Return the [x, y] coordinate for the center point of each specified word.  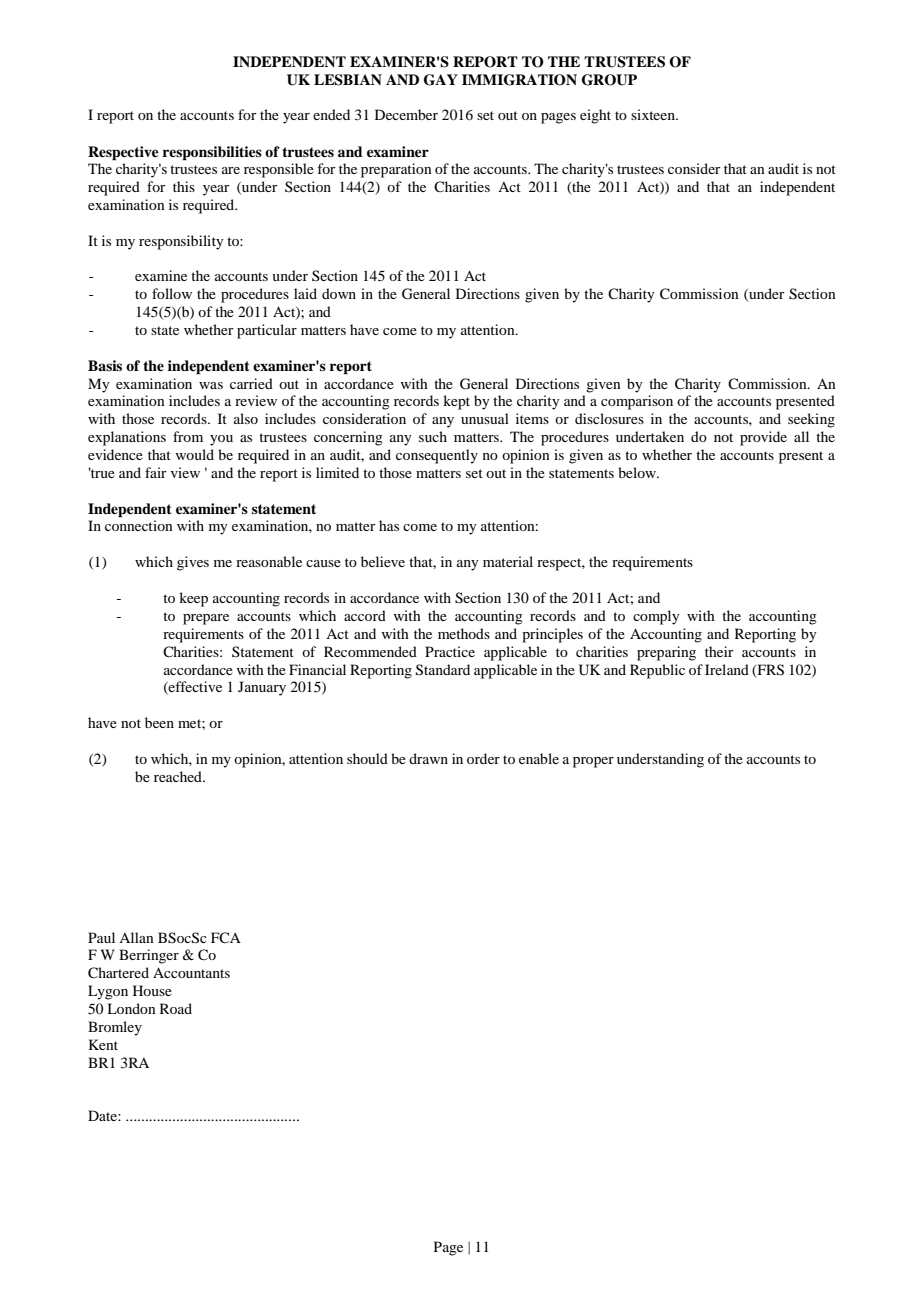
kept [456, 402]
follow [172, 293]
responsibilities [212, 153]
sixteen [654, 114]
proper [593, 762]
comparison [637, 402]
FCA [226, 937]
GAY [441, 80]
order [483, 758]
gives [193, 563]
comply [656, 617]
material [508, 561]
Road [176, 1008]
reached [179, 776]
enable [539, 758]
